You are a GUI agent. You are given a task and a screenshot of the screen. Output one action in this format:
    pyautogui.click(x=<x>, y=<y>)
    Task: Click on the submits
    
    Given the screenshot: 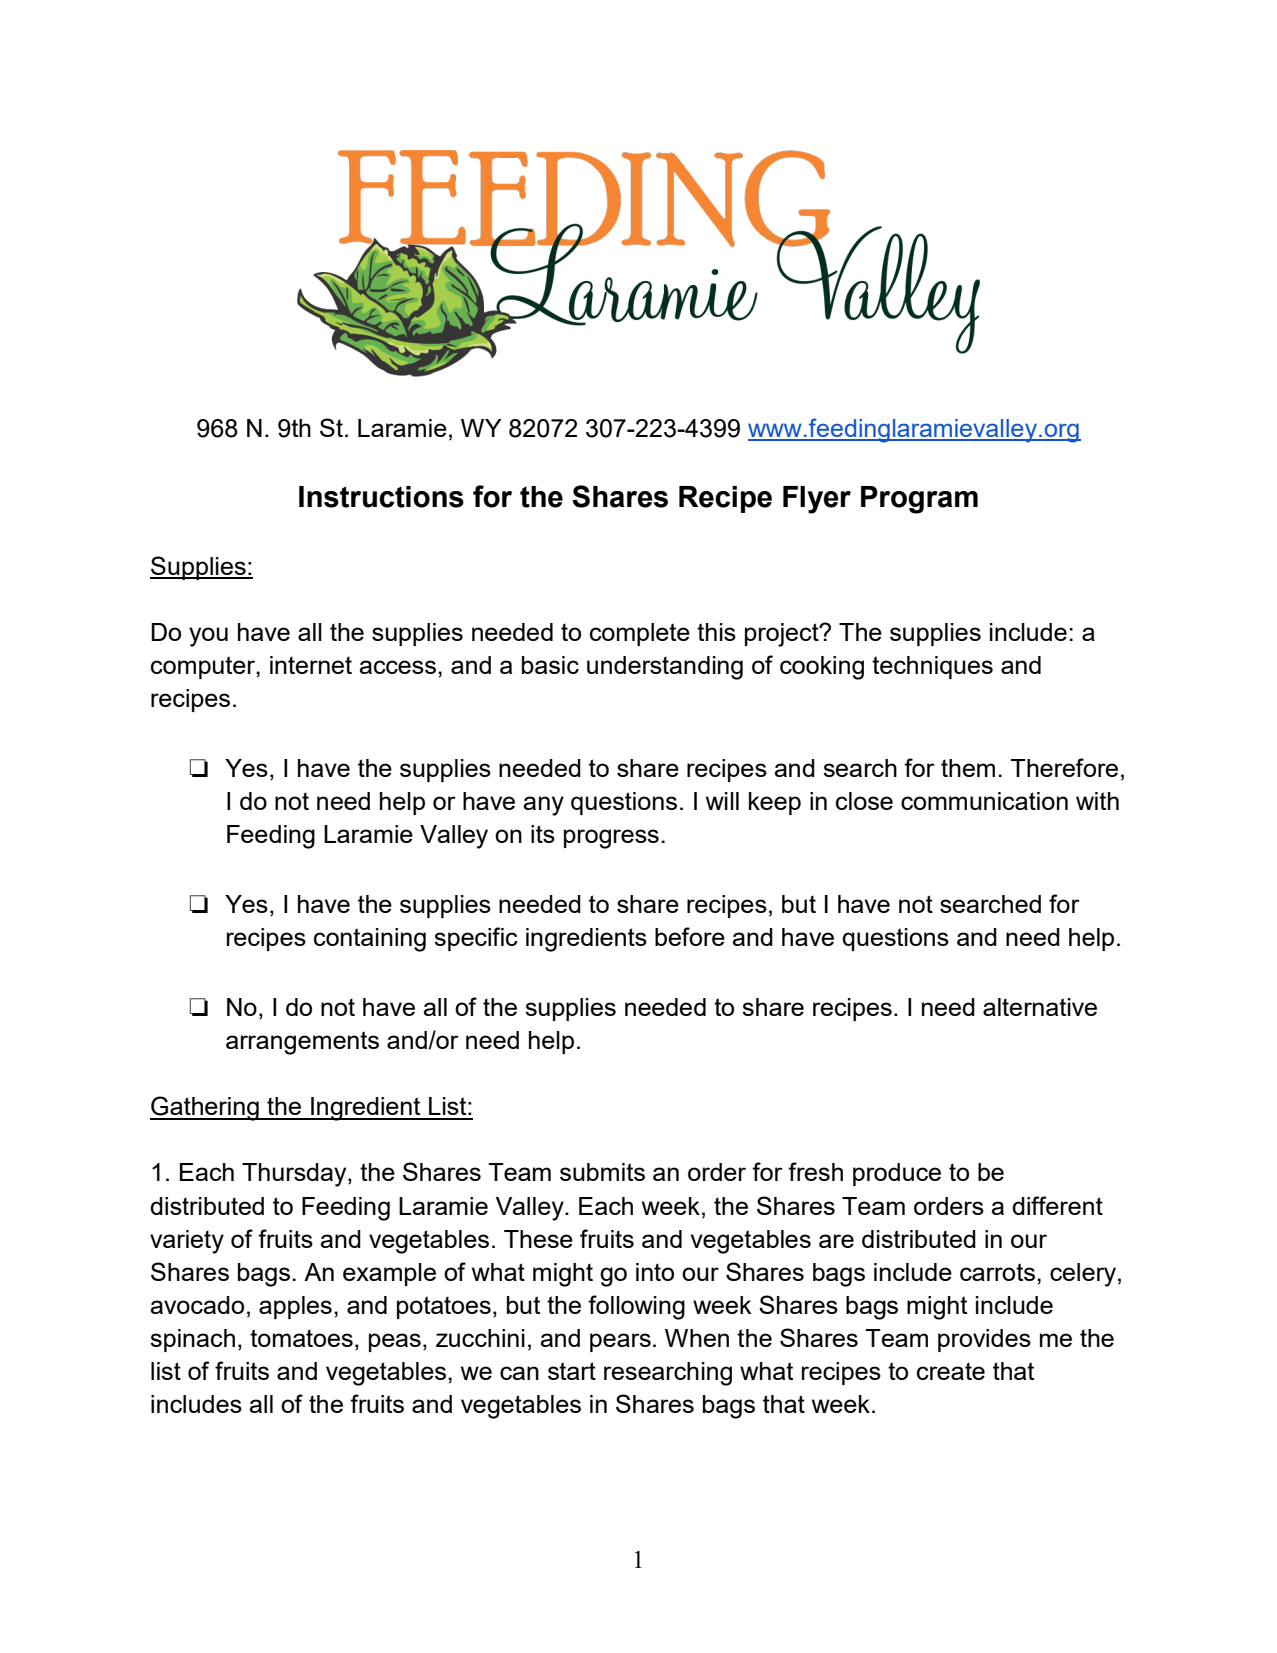 What is the action you would take?
    pyautogui.click(x=602, y=1172)
